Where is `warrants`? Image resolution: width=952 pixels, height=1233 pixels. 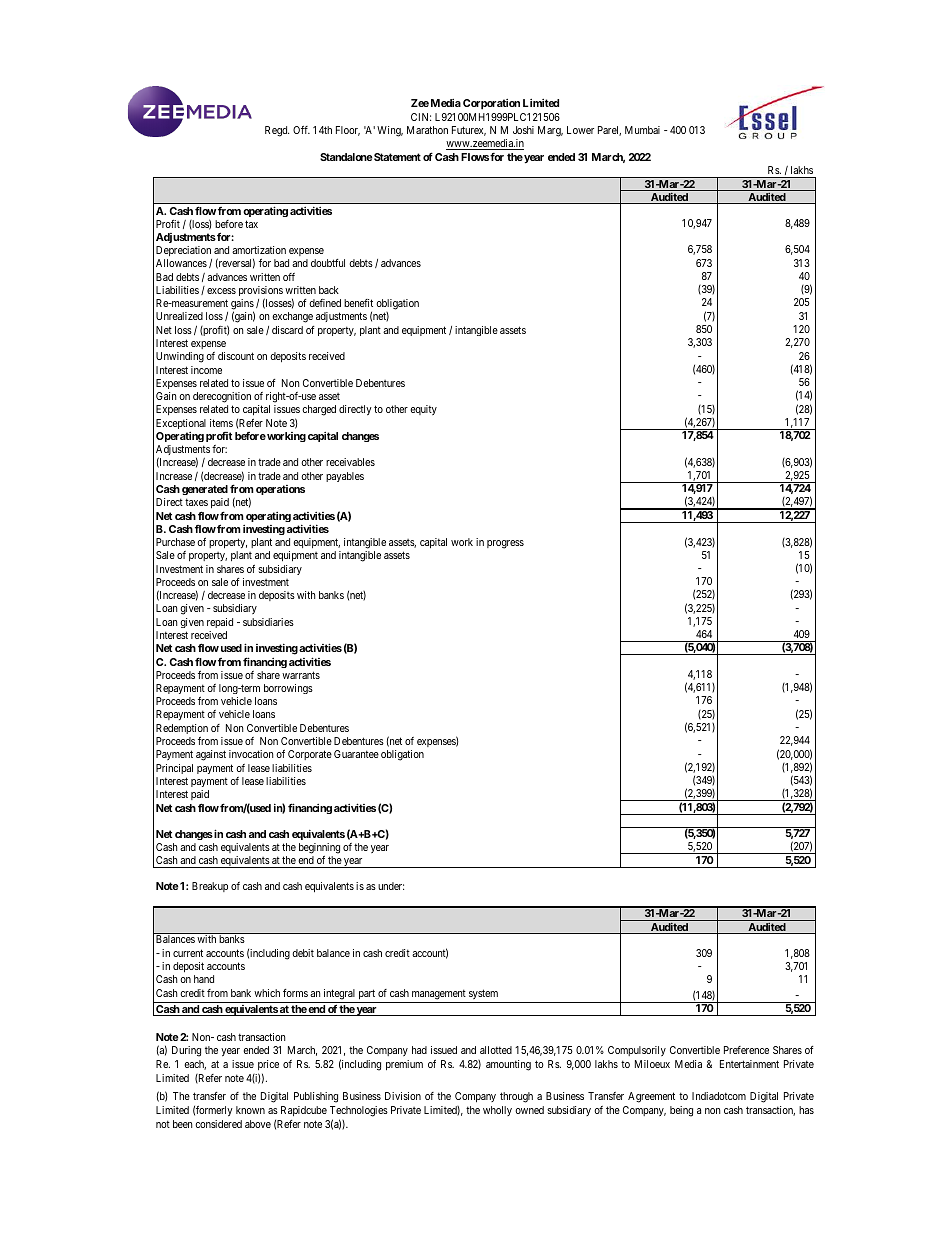 warrants is located at coordinates (301, 675).
